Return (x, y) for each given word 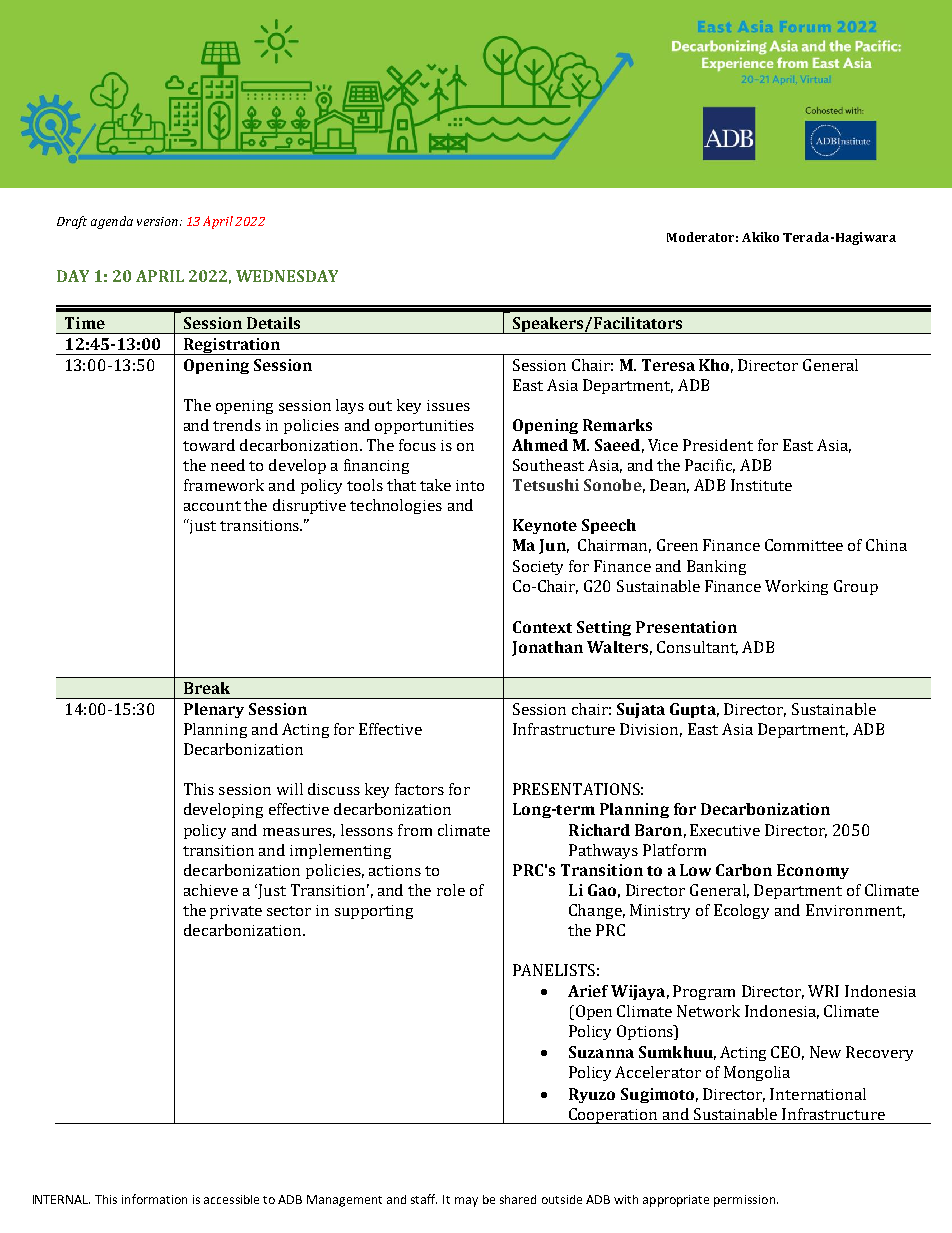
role (451, 890)
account (212, 506)
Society (538, 567)
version (157, 221)
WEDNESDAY (287, 276)
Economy (813, 871)
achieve (211, 890)
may (466, 1202)
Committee (804, 545)
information (154, 1199)
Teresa (668, 365)
